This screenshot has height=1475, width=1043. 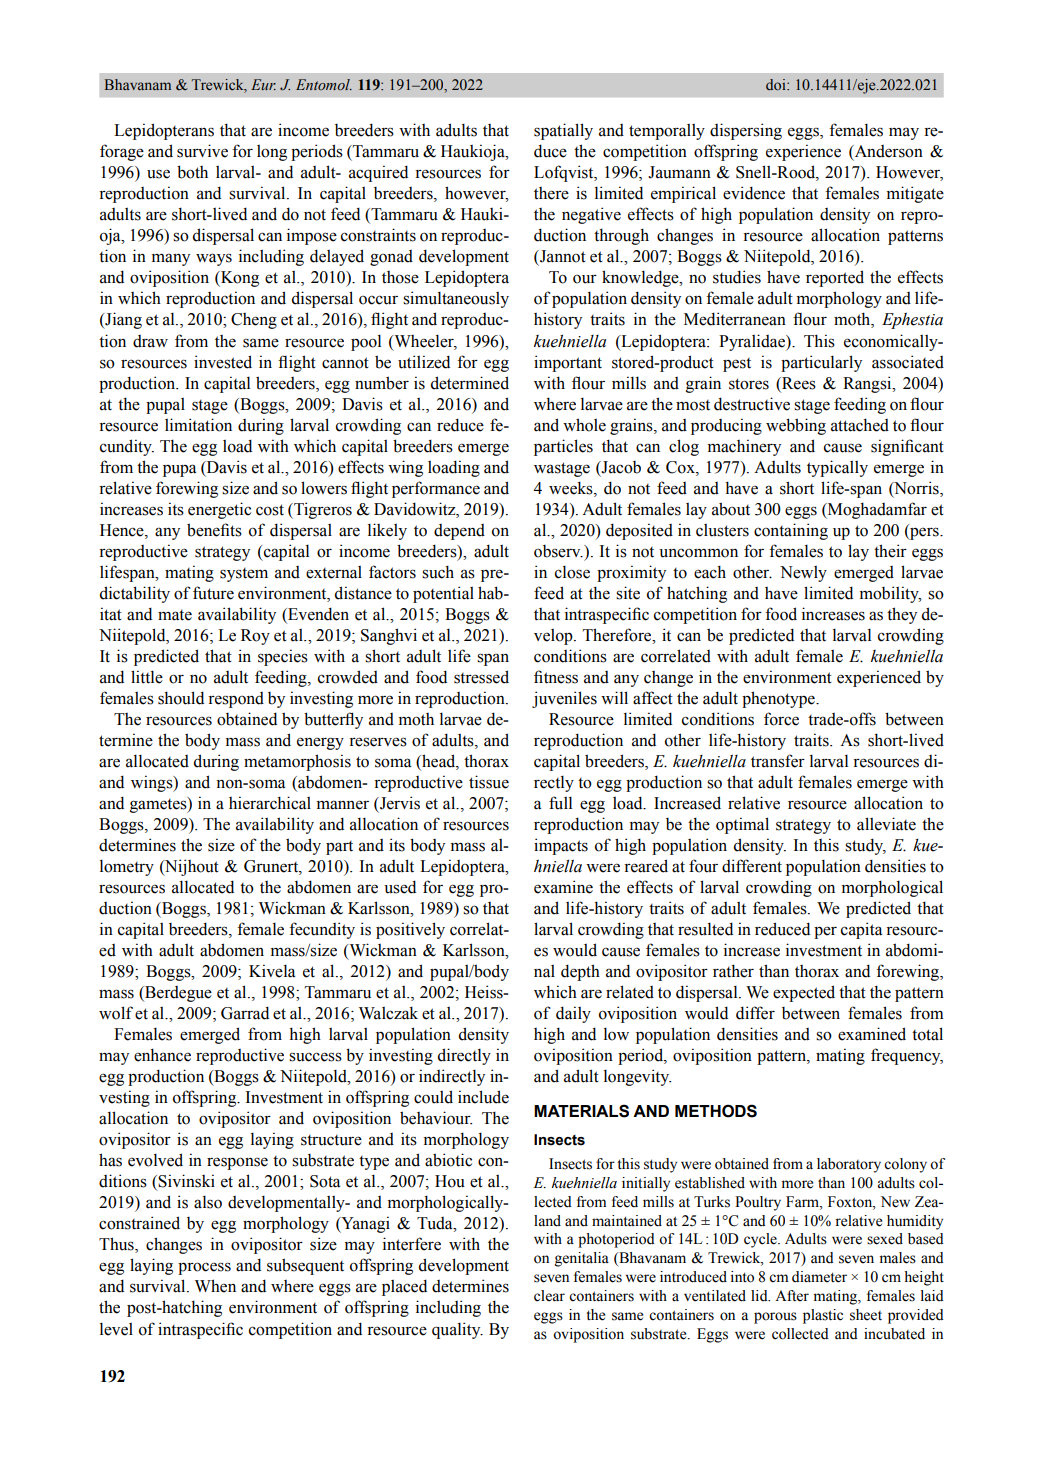 What do you see at coordinates (219, 510) in the screenshot?
I see `energetic` at bounding box center [219, 510].
